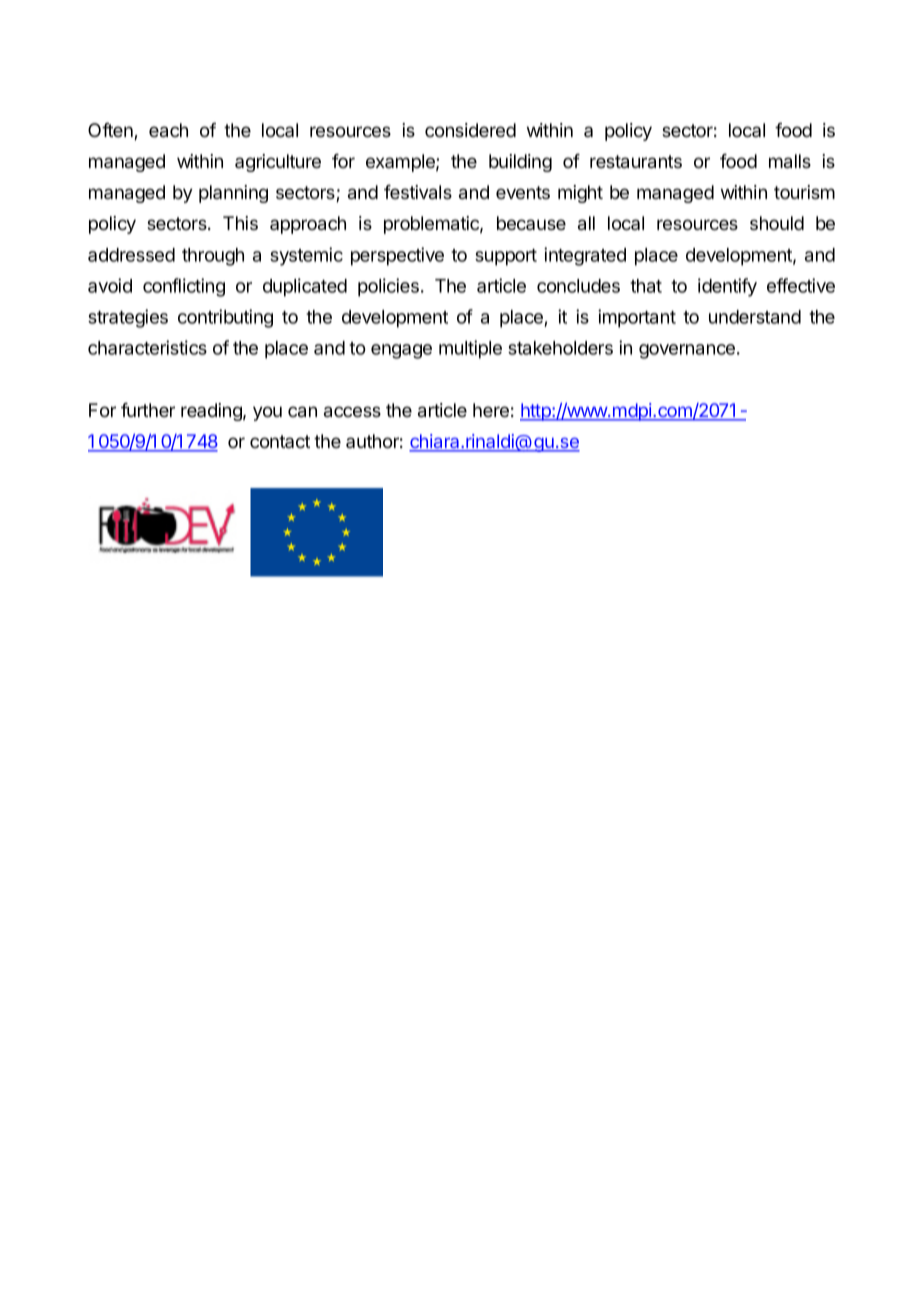 This page has width=924, height=1309. What do you see at coordinates (687, 351) in the page?
I see `governance` at bounding box center [687, 351].
